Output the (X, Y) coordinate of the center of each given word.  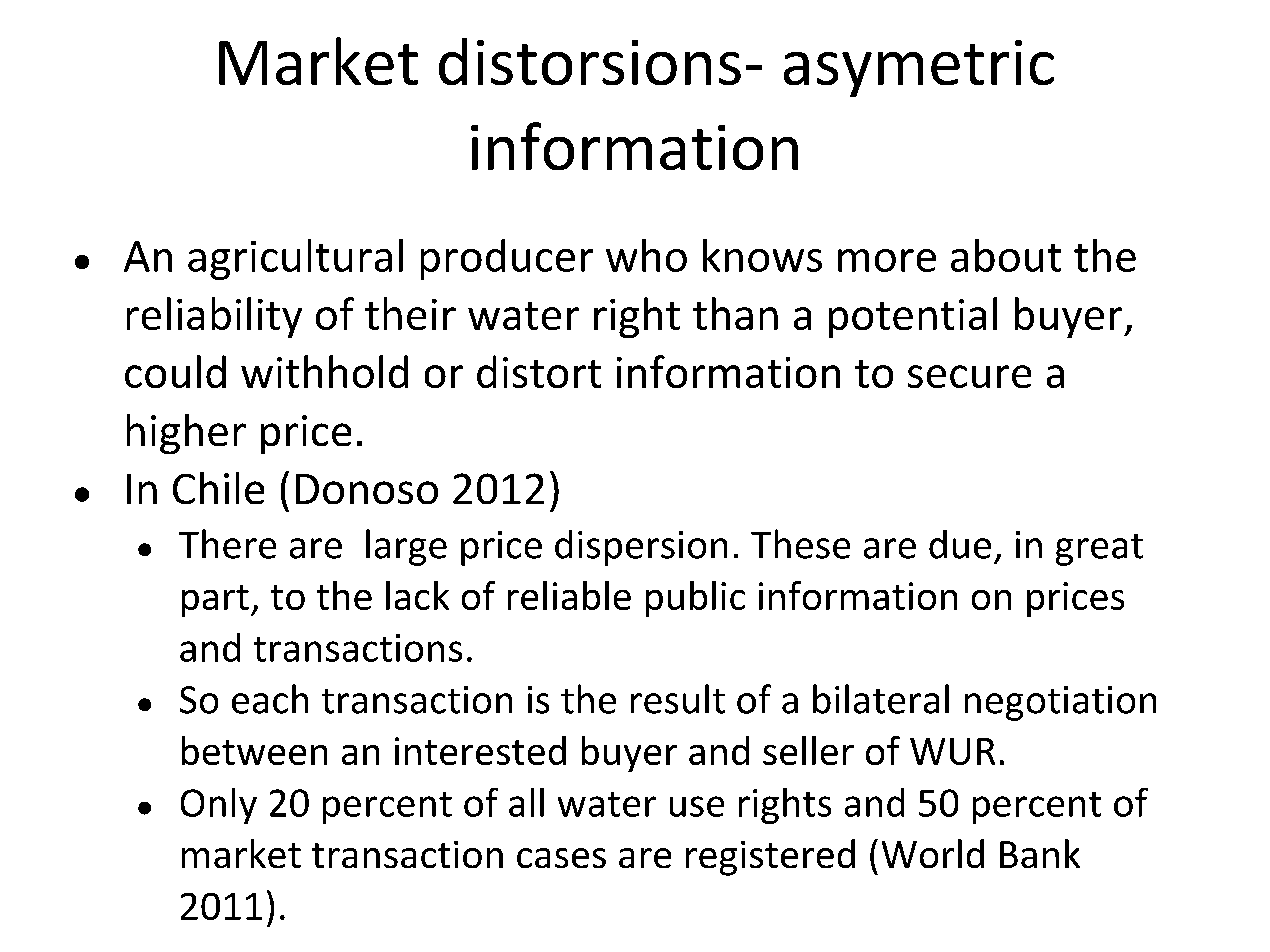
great (1099, 550)
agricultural (295, 259)
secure (969, 376)
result (678, 699)
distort (539, 371)
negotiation (1060, 703)
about (1006, 255)
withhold (324, 371)
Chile (218, 488)
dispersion (641, 548)
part (215, 601)
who (646, 255)
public (695, 599)
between (254, 750)
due (960, 544)
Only (219, 806)
